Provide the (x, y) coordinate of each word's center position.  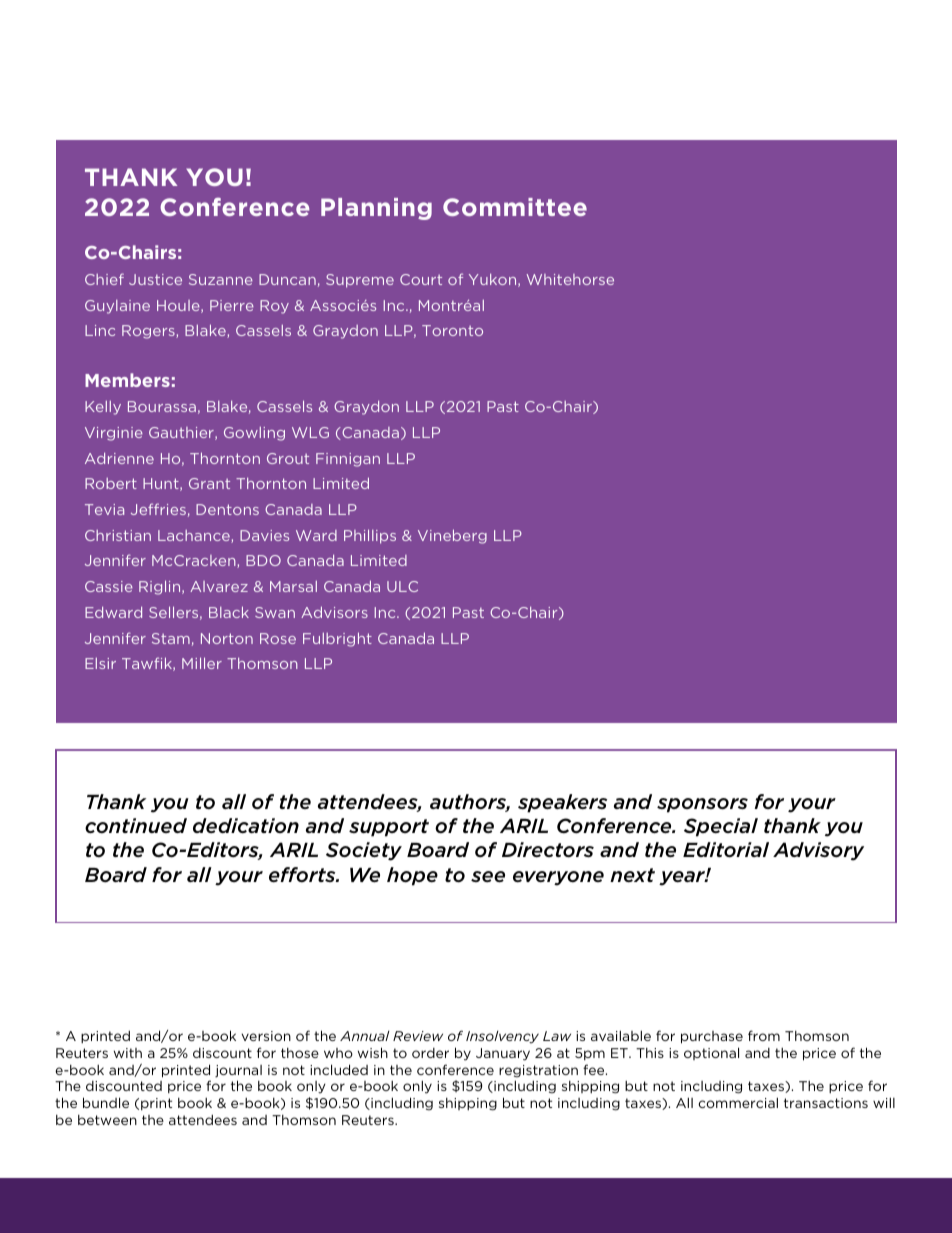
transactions (826, 1103)
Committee (515, 207)
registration (538, 1071)
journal (238, 1071)
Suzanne (221, 279)
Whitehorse (570, 279)
